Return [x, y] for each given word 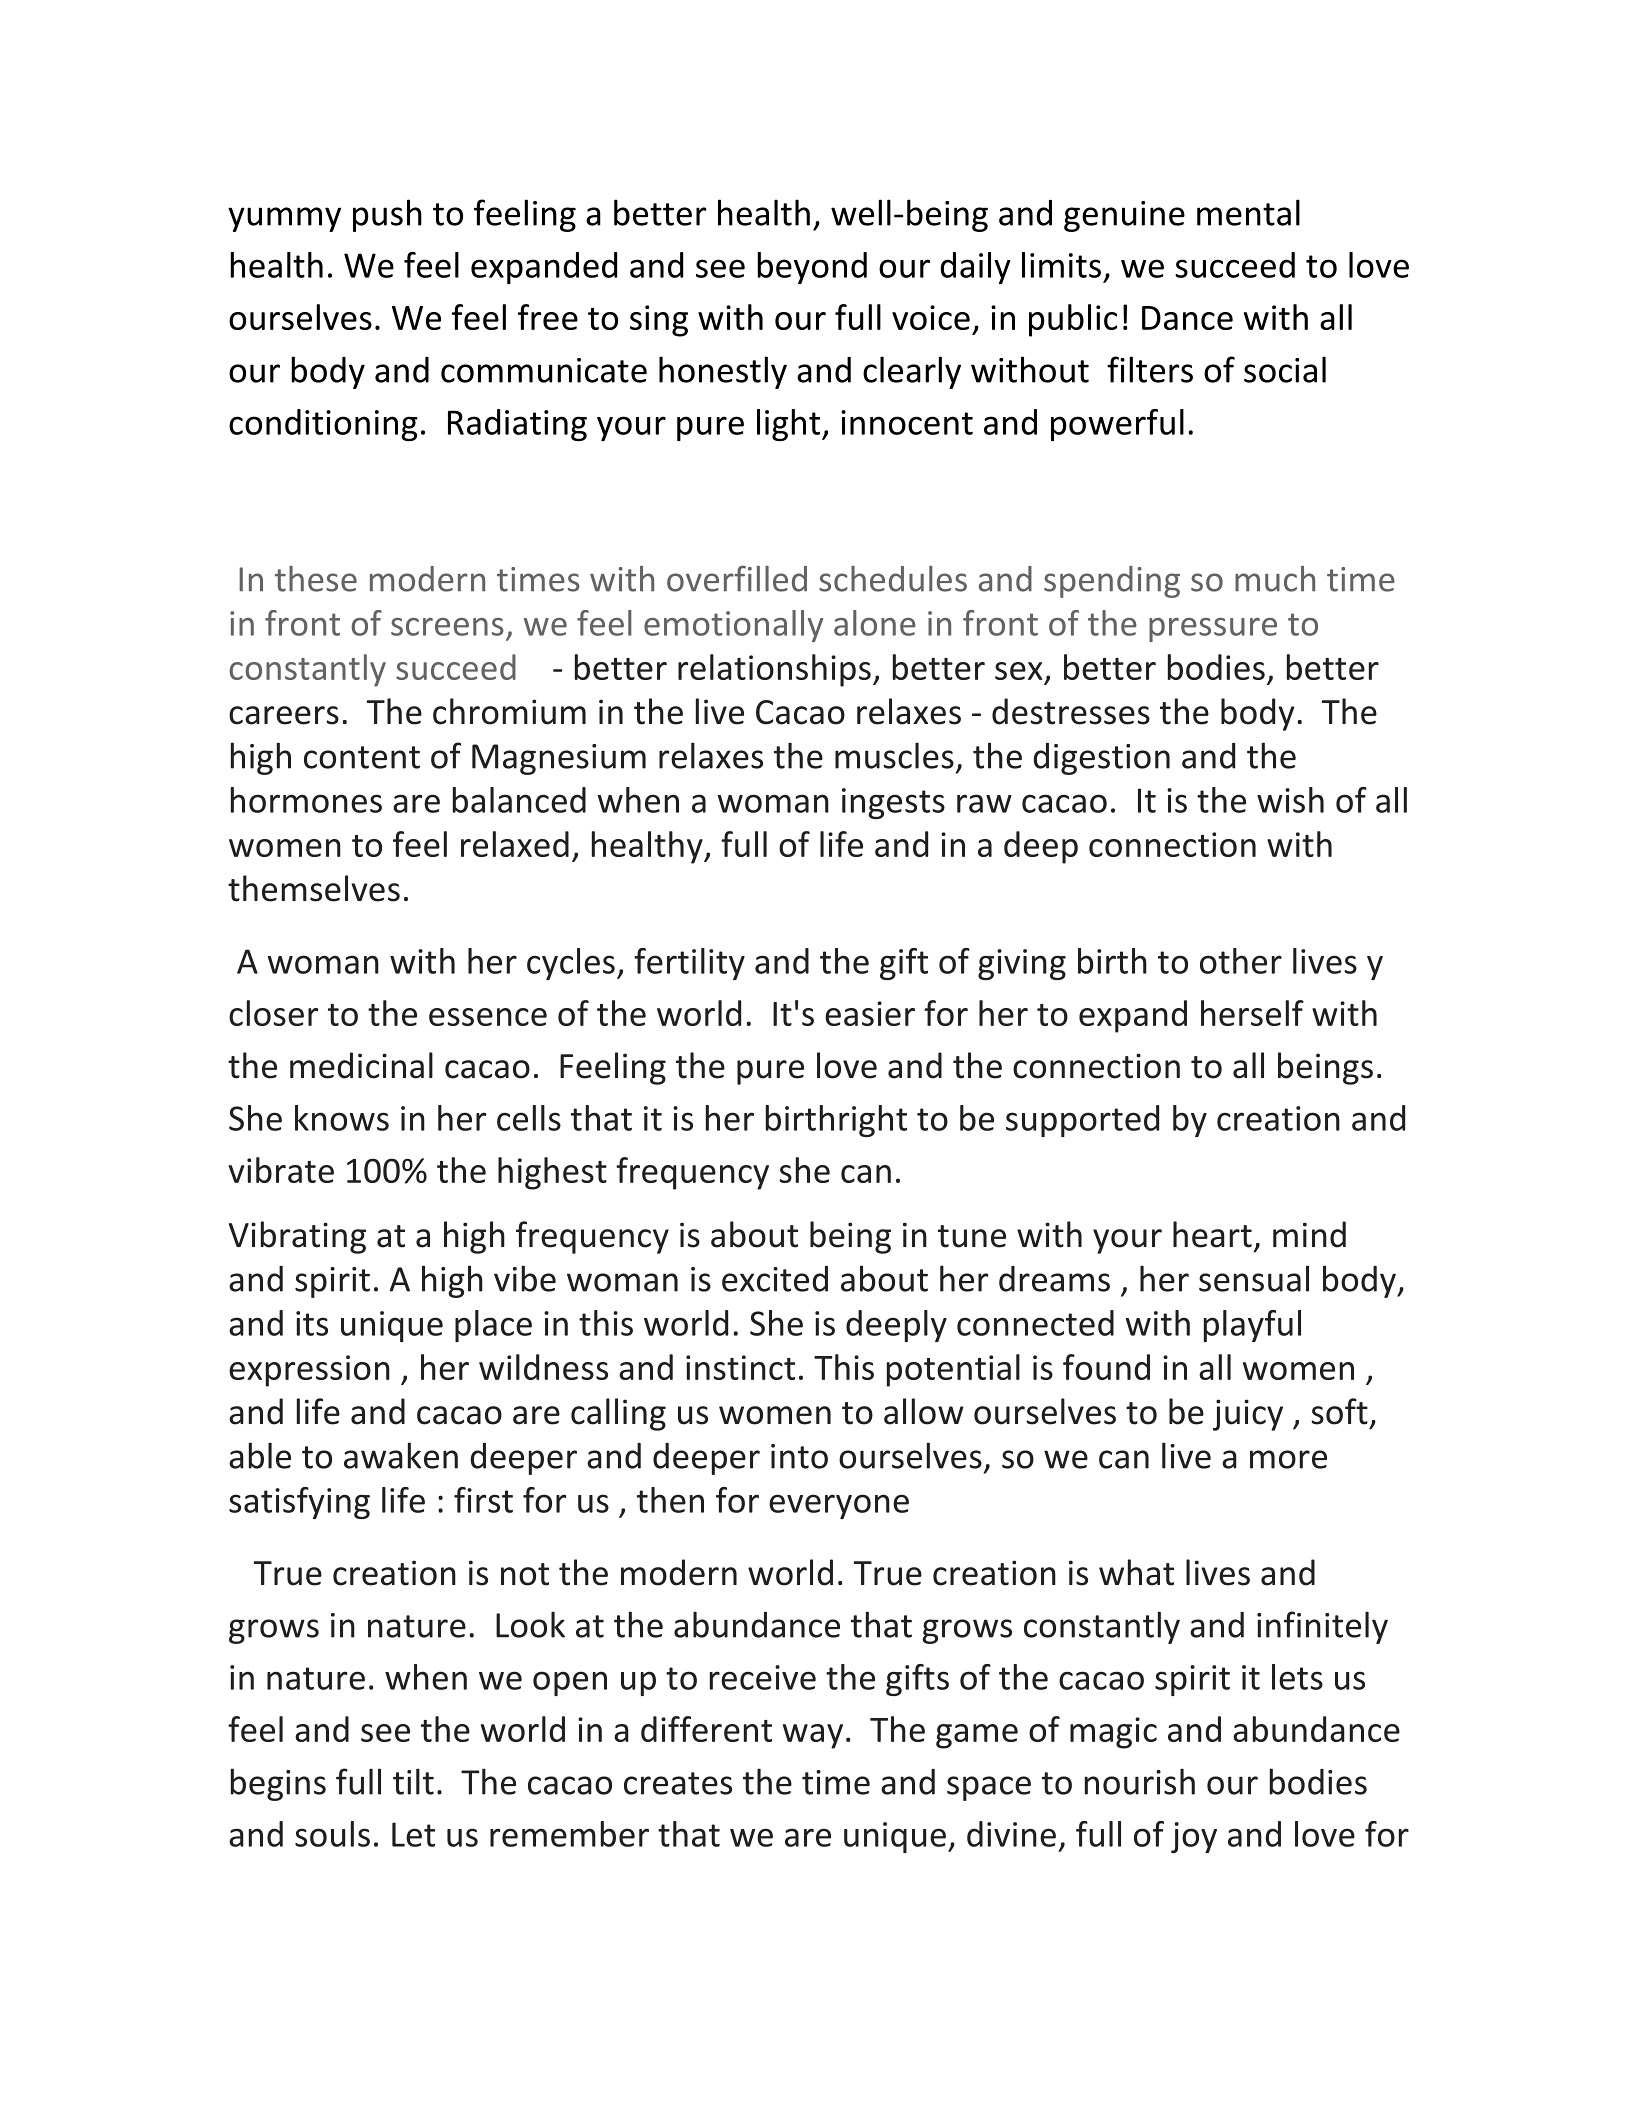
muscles [894, 755]
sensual [1254, 1278]
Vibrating [297, 1237]
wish [1290, 800]
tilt [413, 1781]
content [362, 757]
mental [1248, 212]
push [387, 215]
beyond [812, 268]
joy [1194, 1837]
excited [775, 1279]
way [813, 1736]
